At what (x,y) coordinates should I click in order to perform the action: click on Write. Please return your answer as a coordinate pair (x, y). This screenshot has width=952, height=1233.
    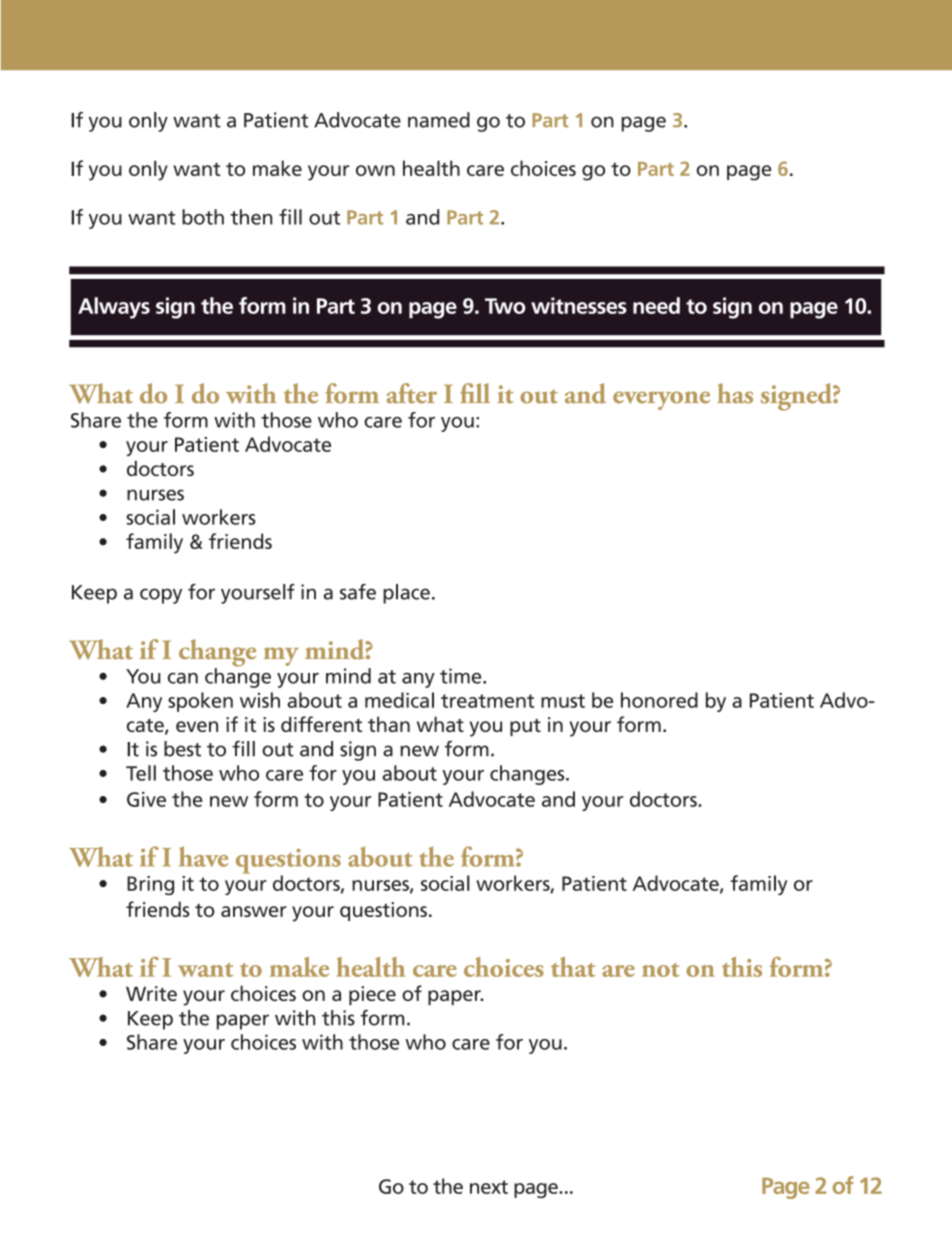
    Looking at the image, I should click on (151, 993).
